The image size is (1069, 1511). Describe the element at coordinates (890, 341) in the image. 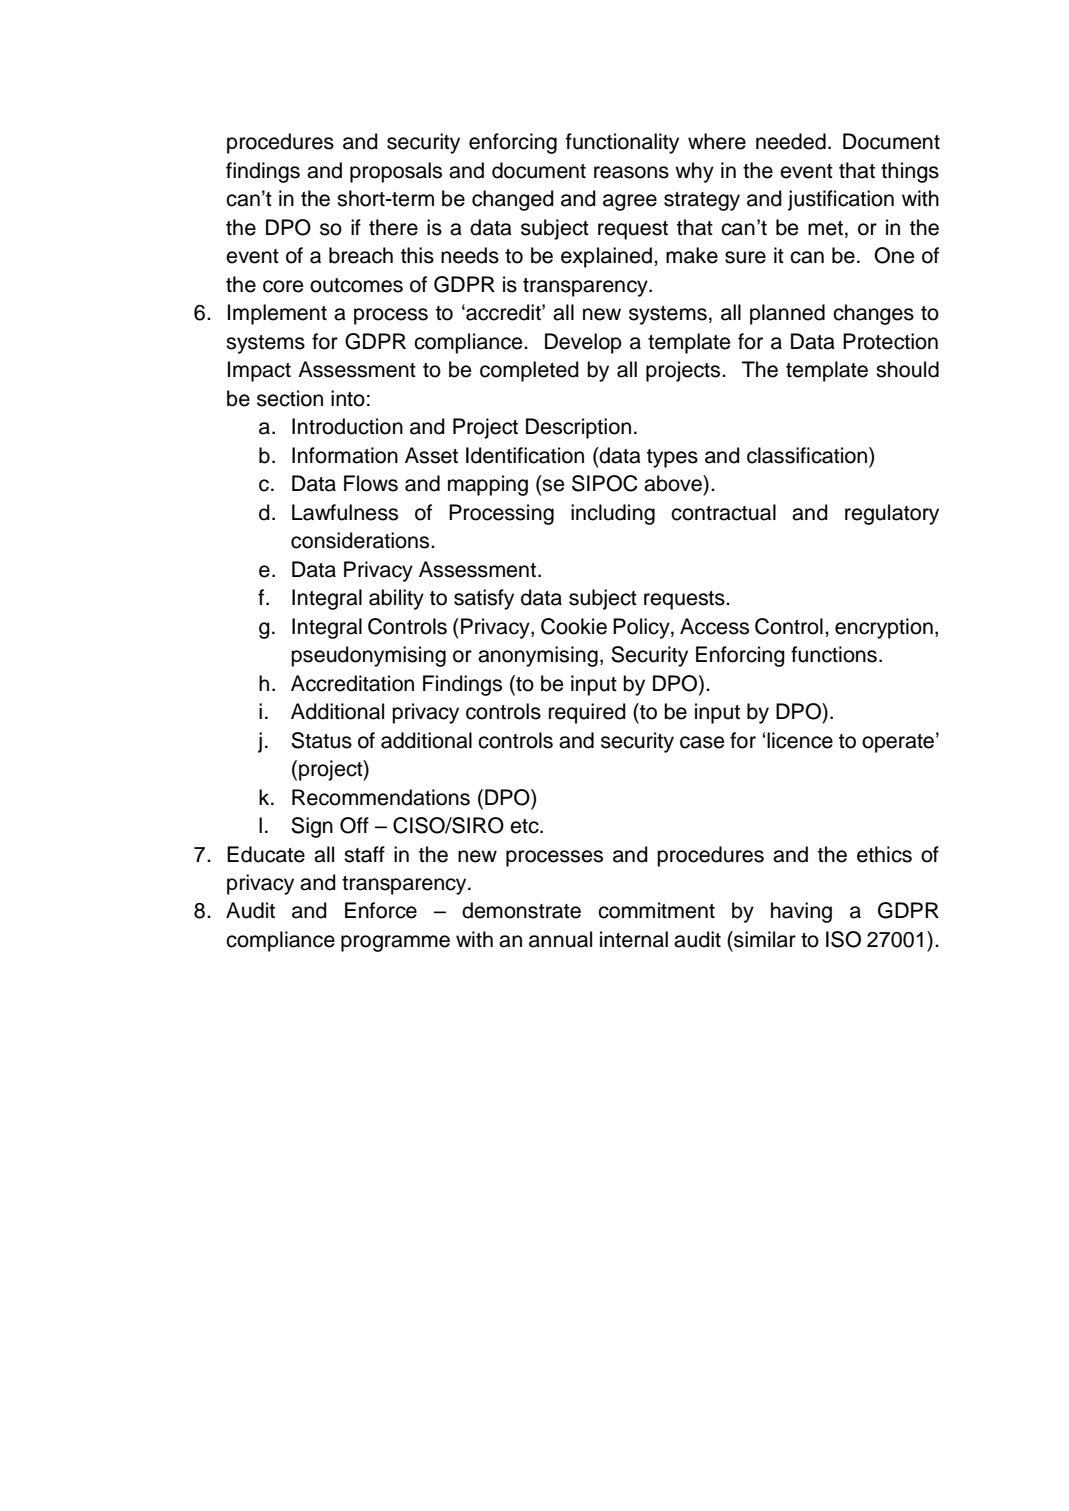

I see `Protection` at that location.
